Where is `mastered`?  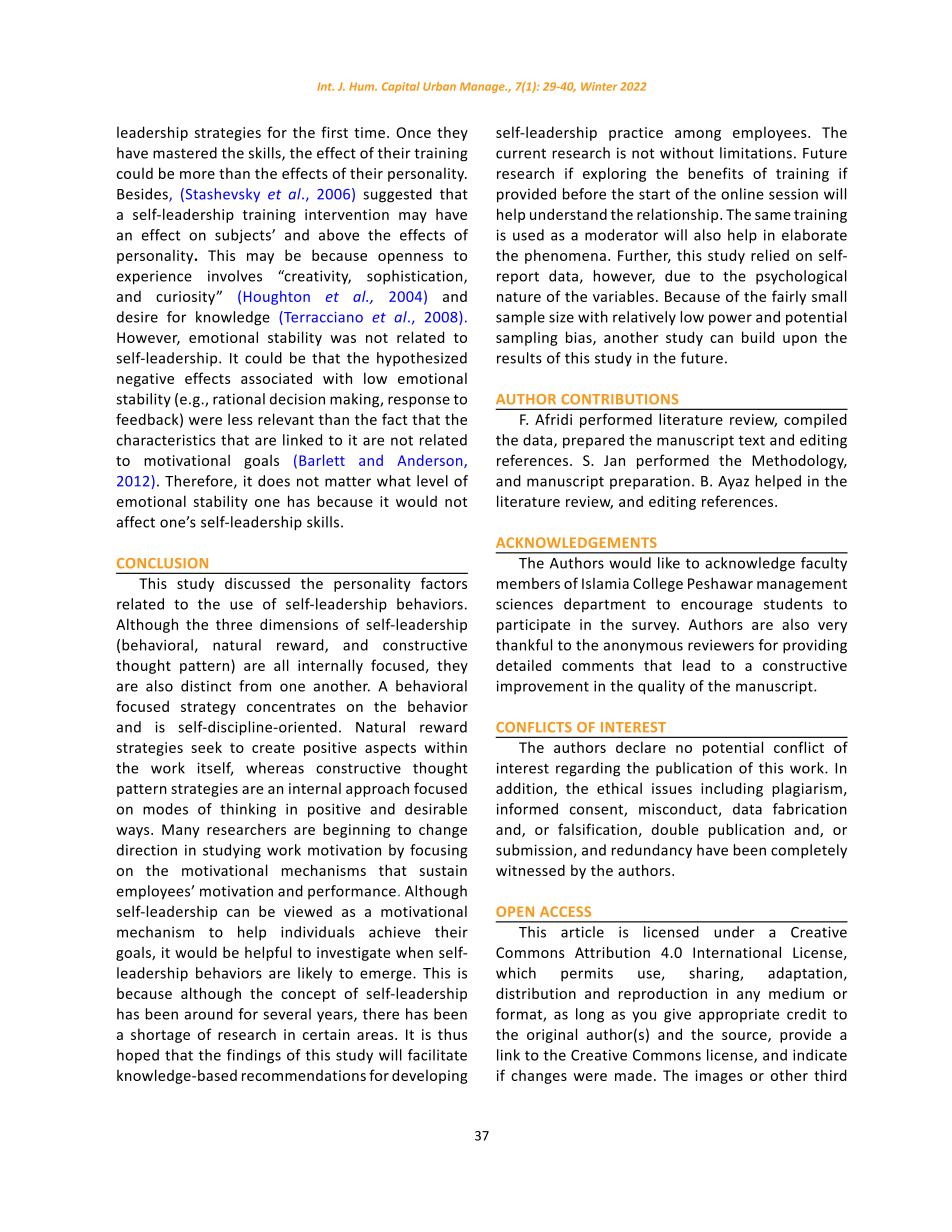
mastered is located at coordinates (185, 153).
